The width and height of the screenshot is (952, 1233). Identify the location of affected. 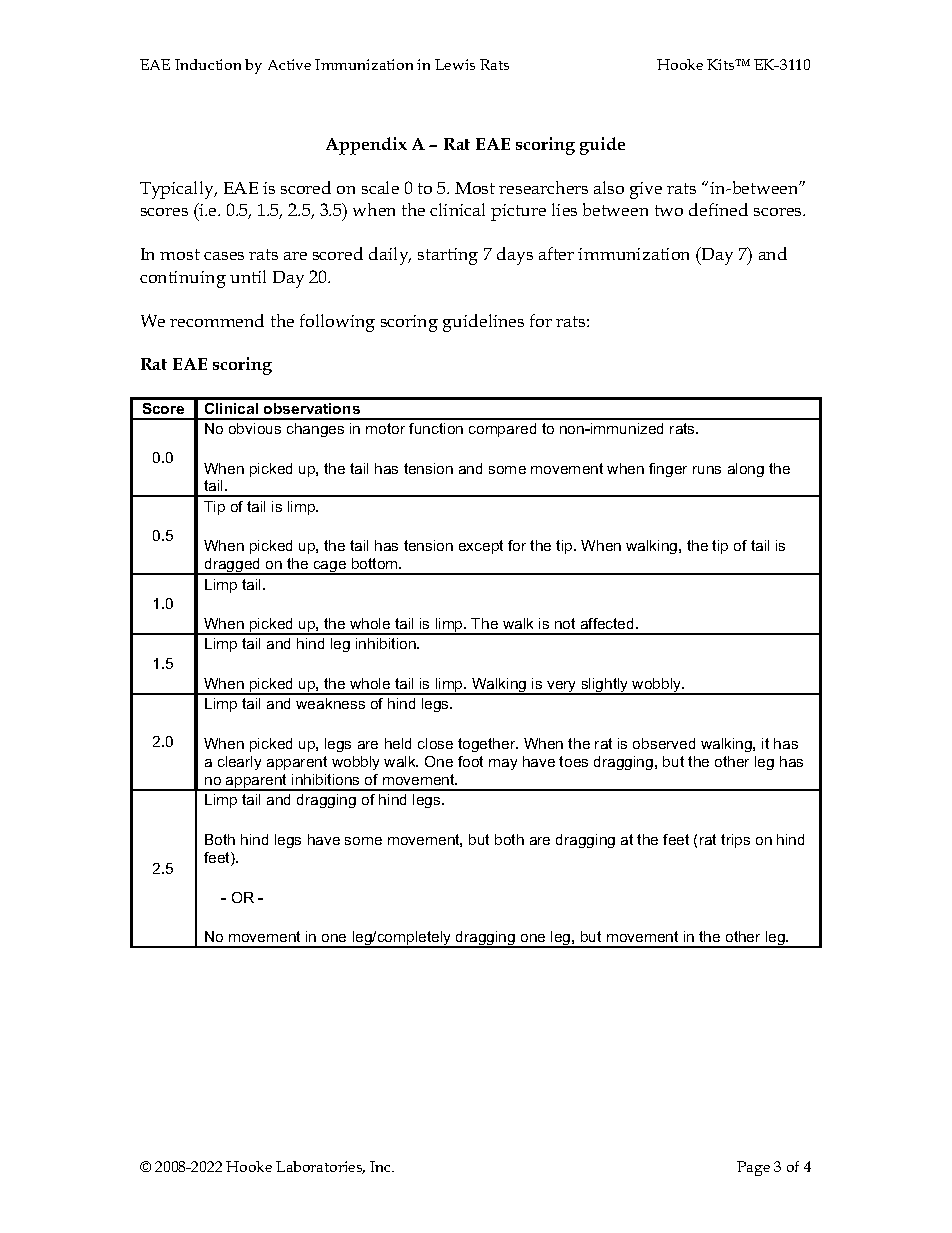
(609, 623).
